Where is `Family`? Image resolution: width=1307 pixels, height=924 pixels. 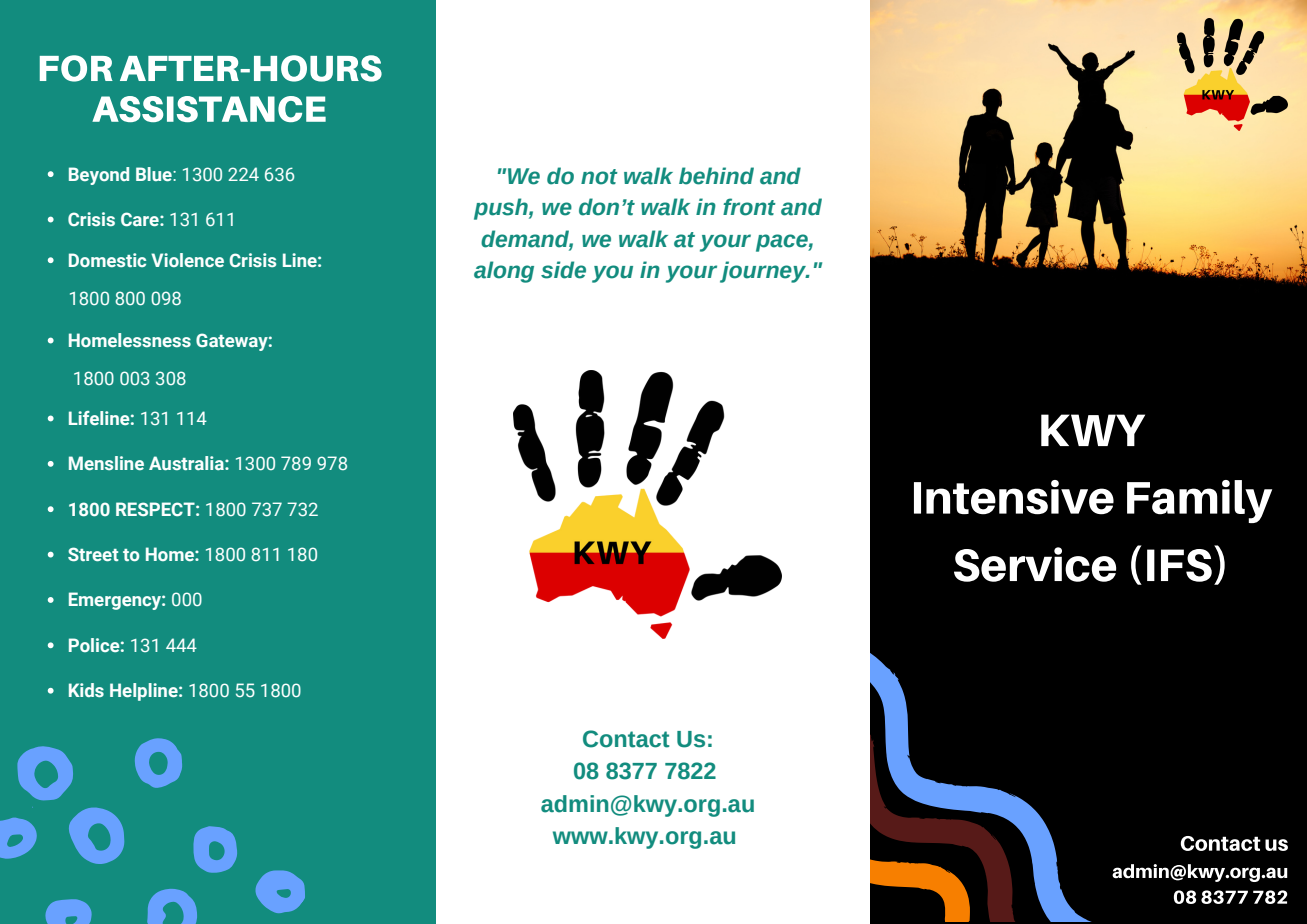
Family is located at coordinates (1199, 501).
